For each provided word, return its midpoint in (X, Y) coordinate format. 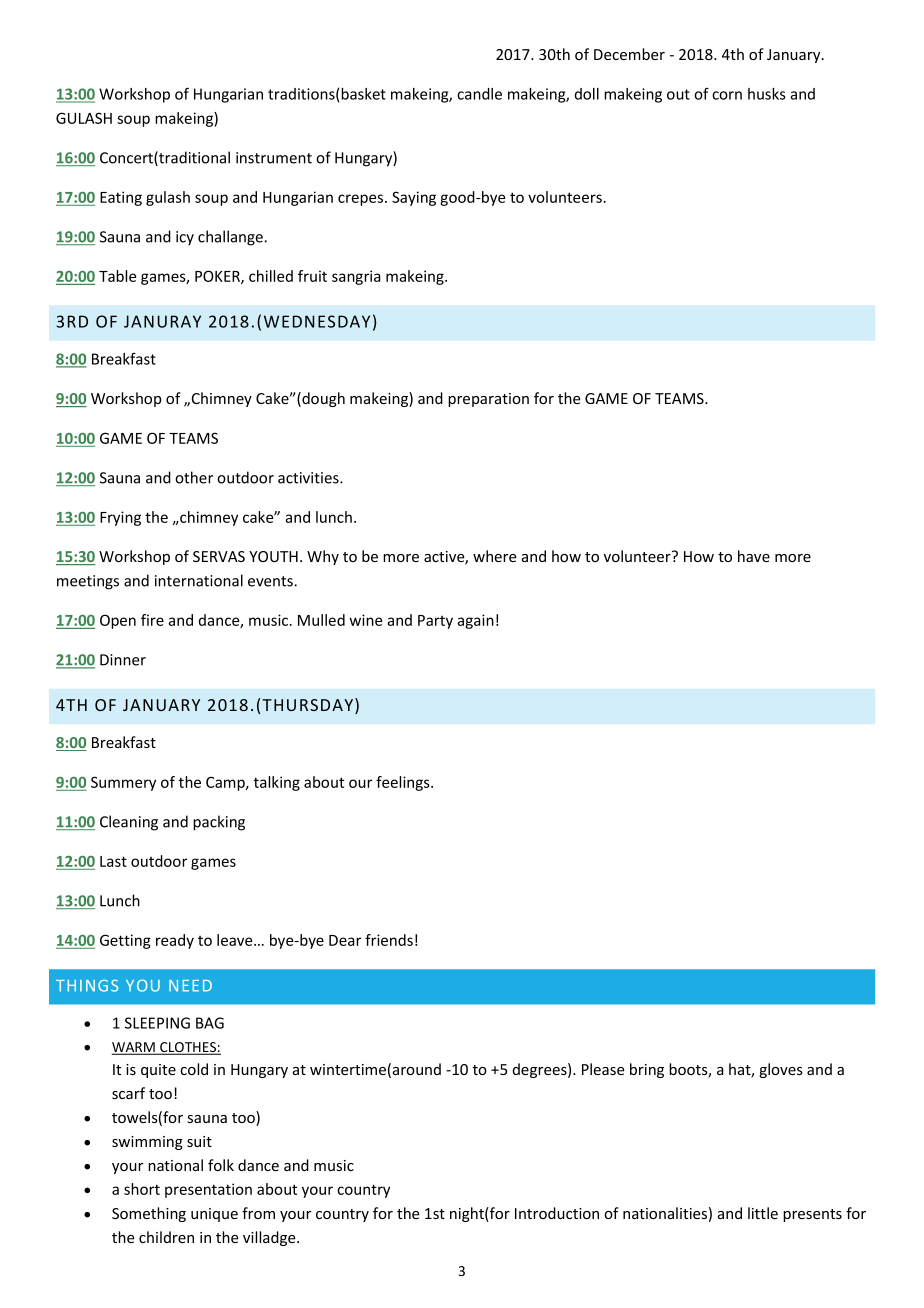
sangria (356, 277)
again (475, 621)
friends (389, 940)
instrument (274, 158)
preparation (488, 400)
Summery (123, 783)
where (495, 556)
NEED (190, 986)
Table (117, 276)
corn (727, 95)
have (754, 556)
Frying (120, 518)
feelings (404, 783)
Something (149, 1214)
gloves (781, 1070)
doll (587, 94)
